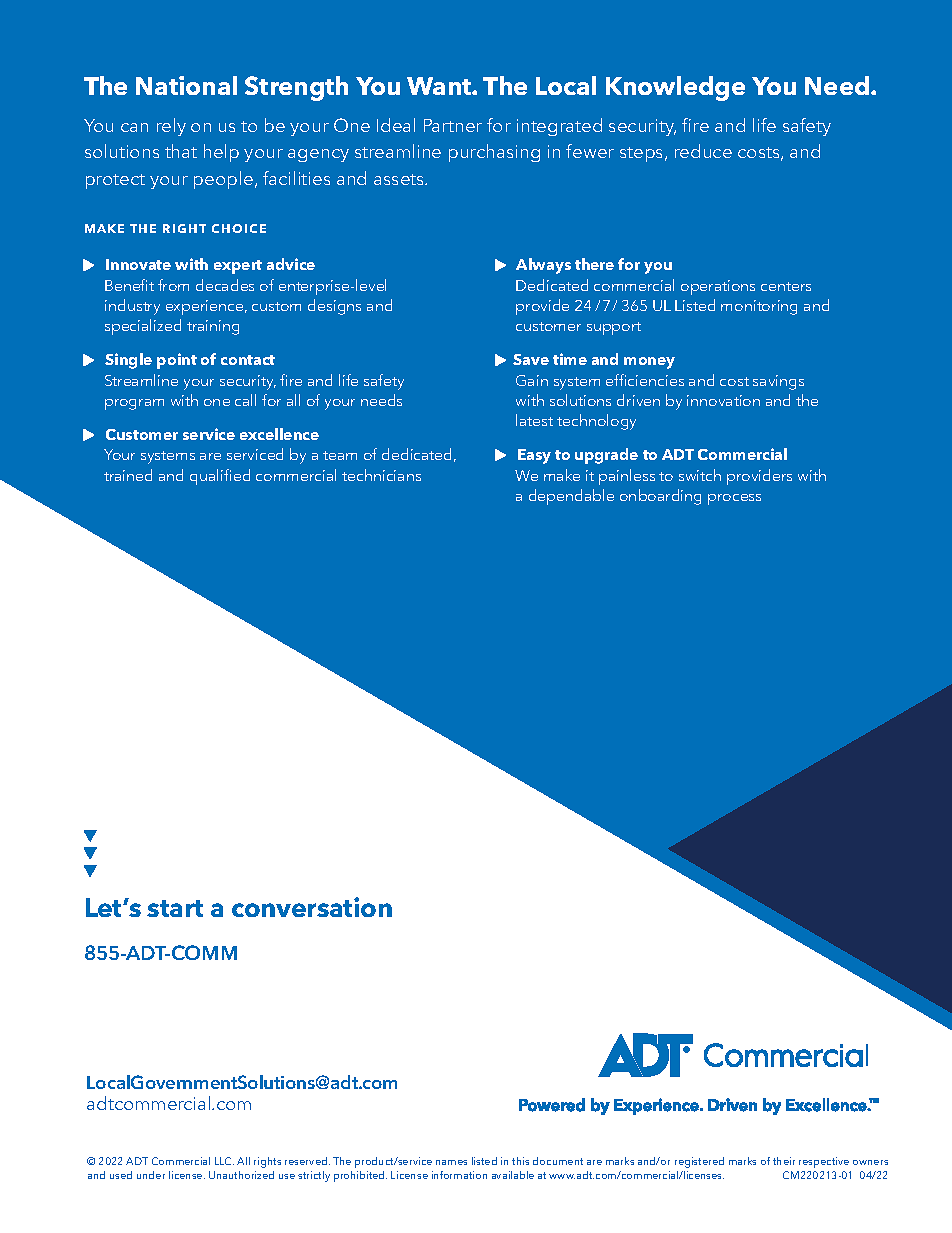  Describe the element at coordinates (220, 477) in the image. I see `qualified` at that location.
